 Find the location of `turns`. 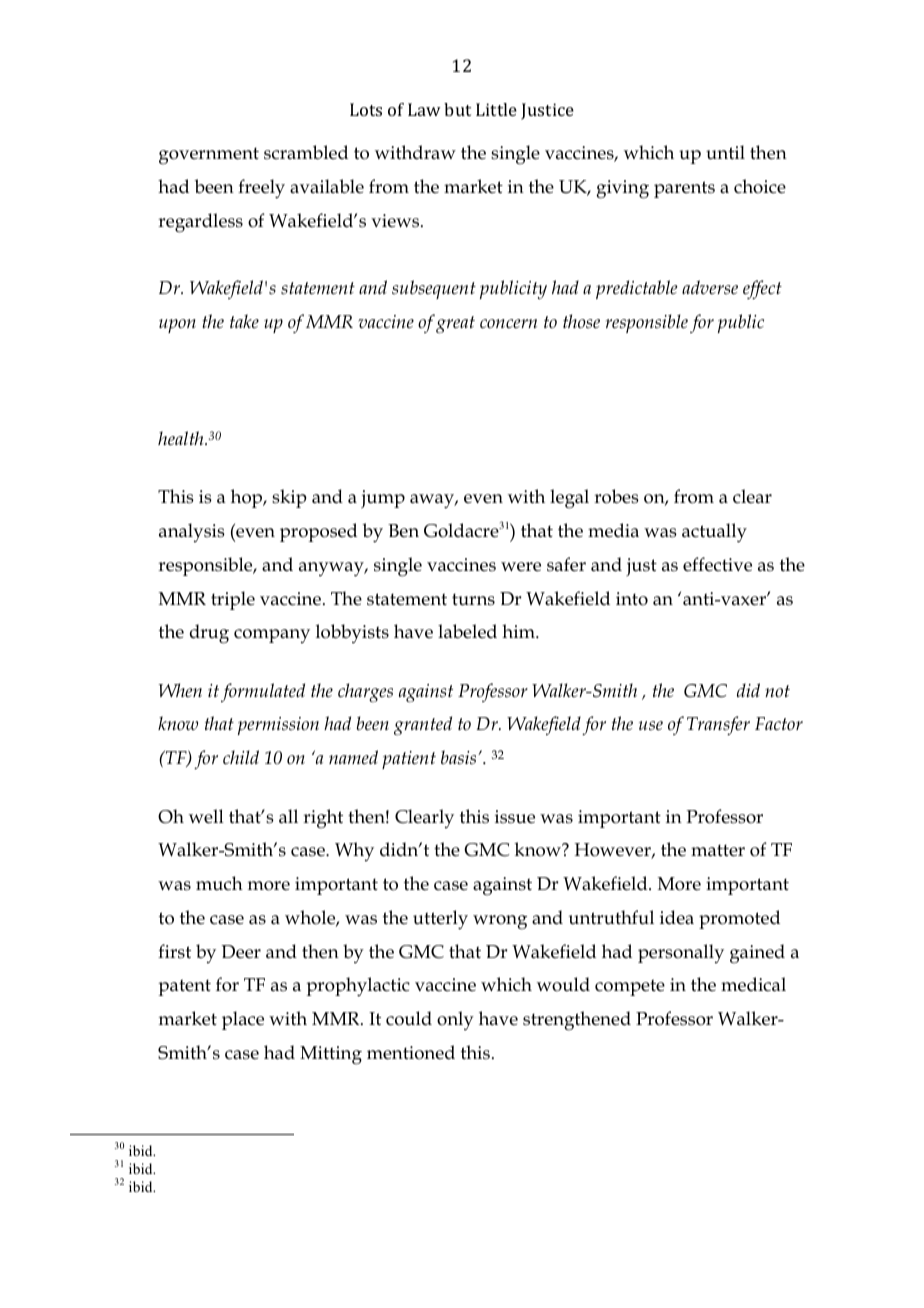

turns is located at coordinates (473, 599).
